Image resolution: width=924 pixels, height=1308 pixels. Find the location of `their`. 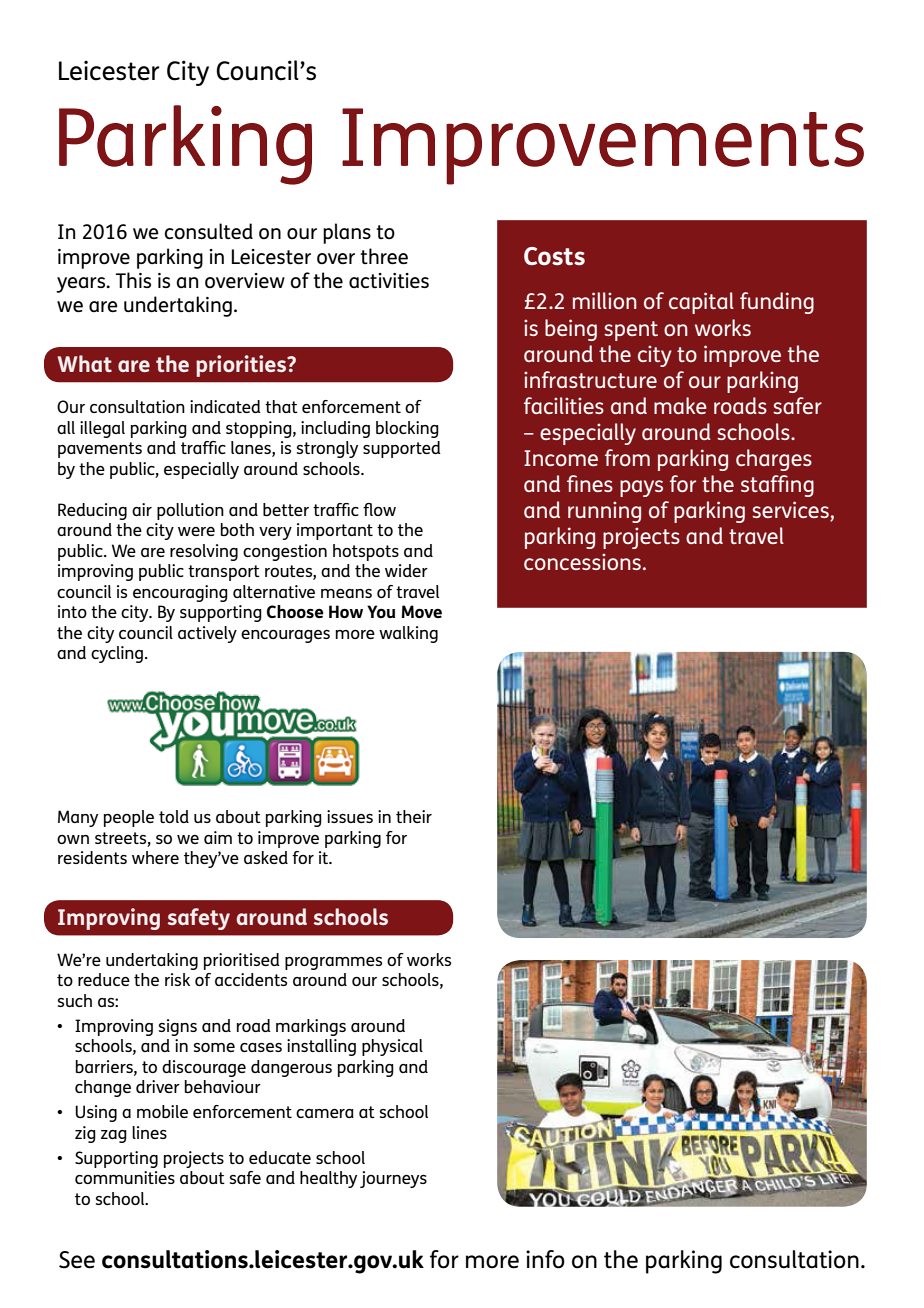

their is located at coordinates (414, 816).
